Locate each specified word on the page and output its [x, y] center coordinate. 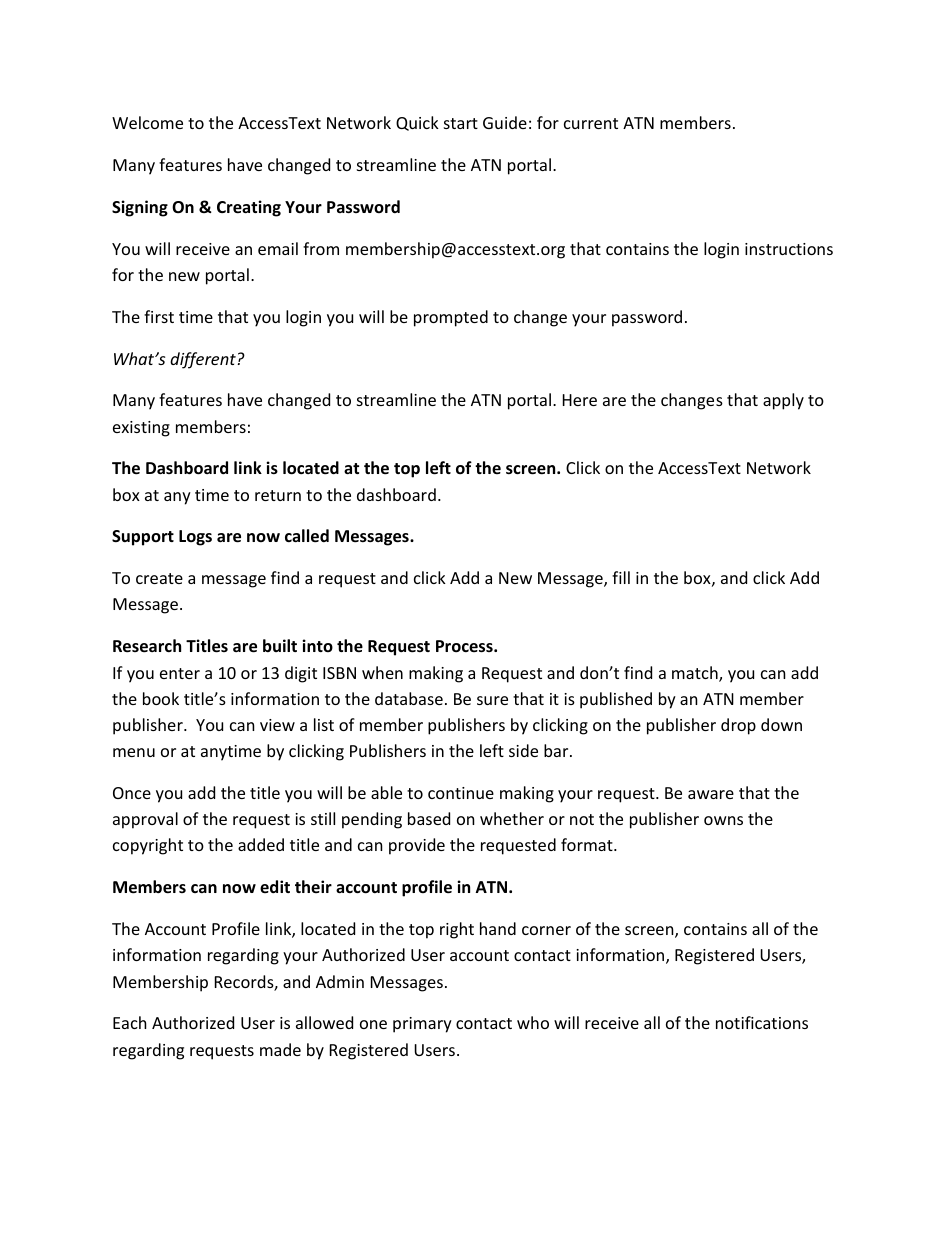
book [161, 698]
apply [783, 401]
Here [580, 400]
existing [141, 429]
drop [738, 726]
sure [492, 700]
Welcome [147, 122]
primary [422, 1025]
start [461, 123]
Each [130, 1022]
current [591, 123]
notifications [762, 1022]
